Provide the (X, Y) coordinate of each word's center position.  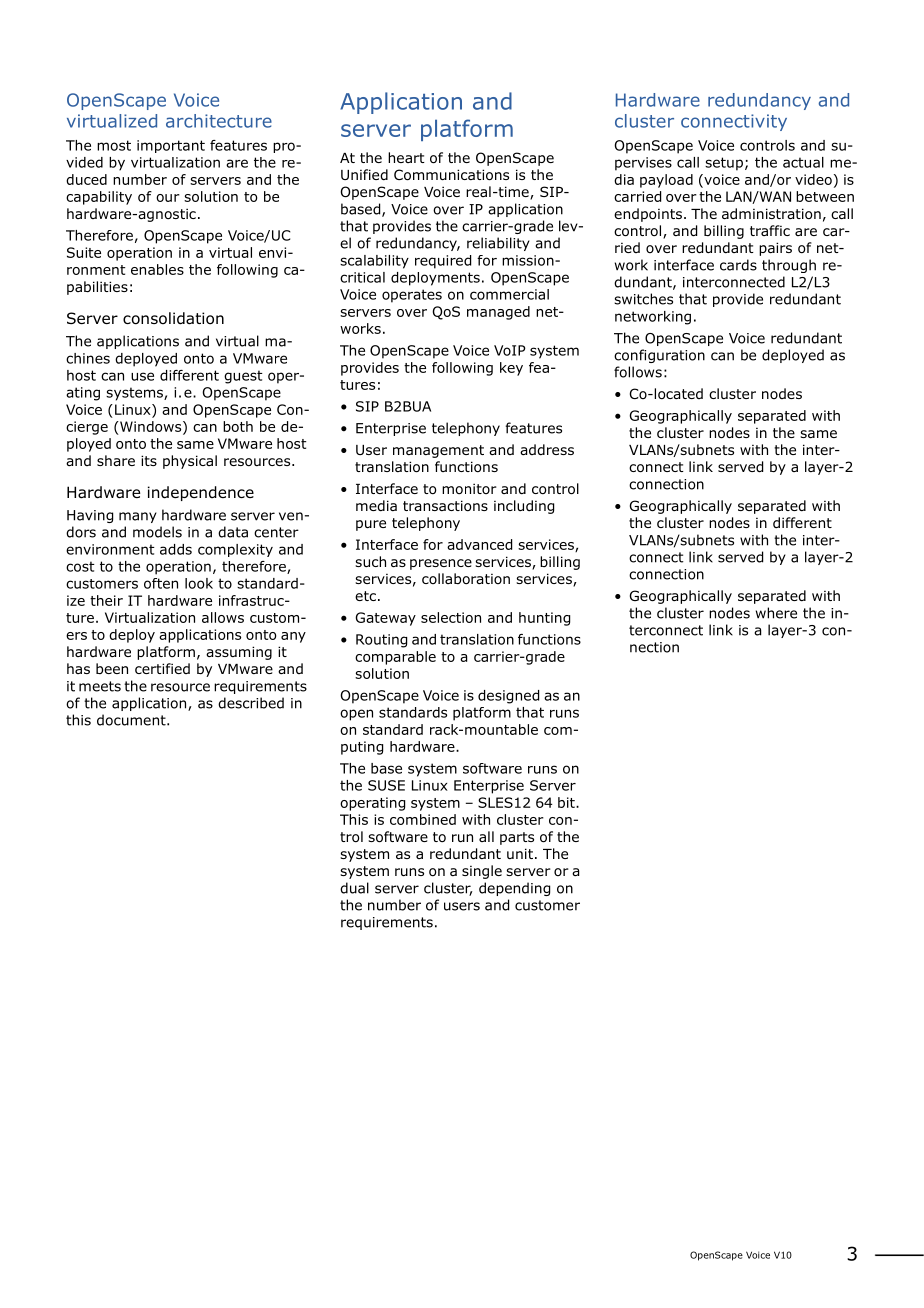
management (438, 451)
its (149, 460)
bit (567, 802)
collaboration (466, 579)
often (161, 583)
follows (638, 372)
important (171, 146)
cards (738, 265)
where (776, 613)
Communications (451, 175)
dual (354, 888)
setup (724, 164)
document (132, 720)
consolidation (173, 318)
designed (508, 697)
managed (498, 313)
